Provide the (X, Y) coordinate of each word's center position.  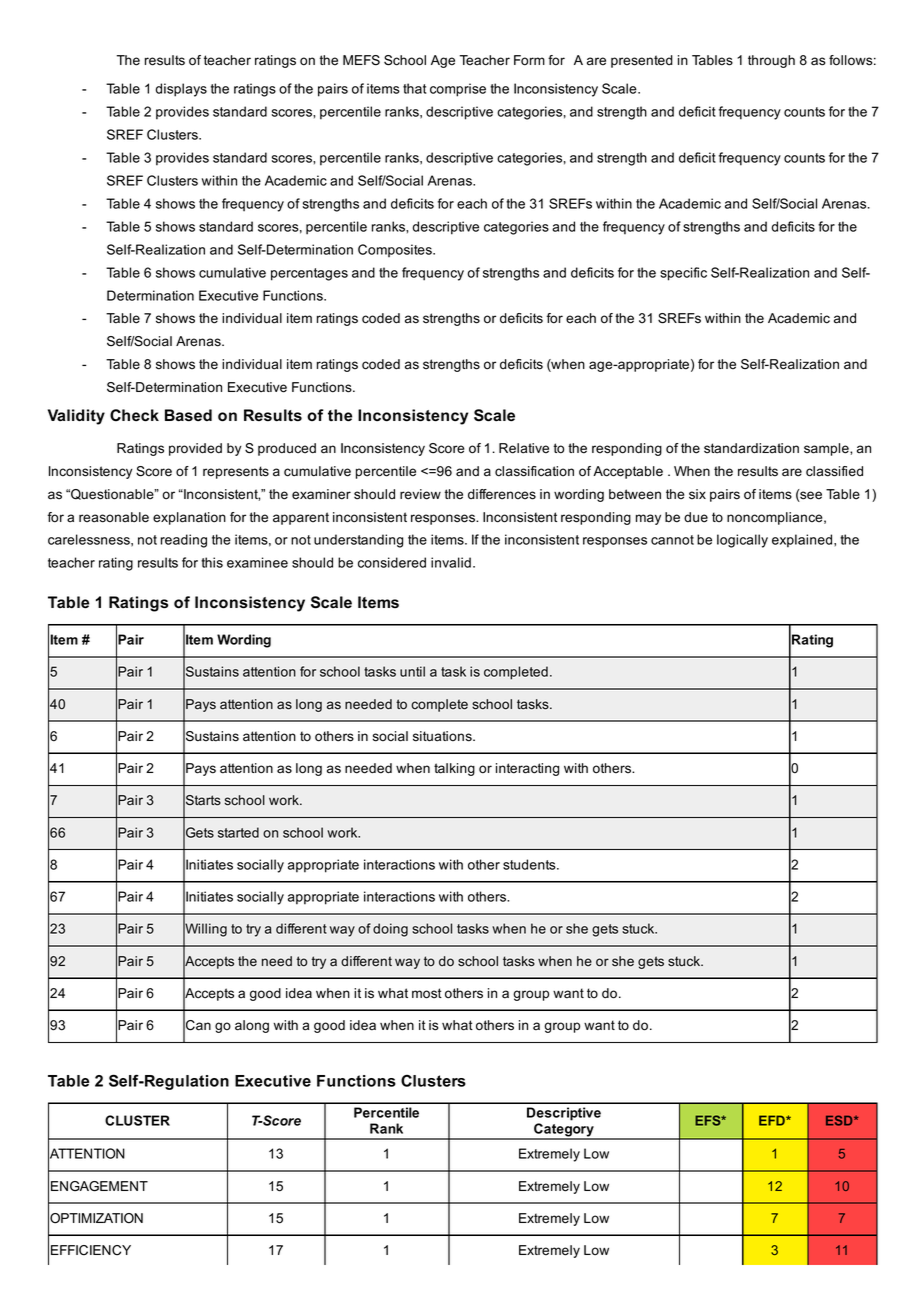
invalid (451, 562)
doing (390, 930)
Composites (396, 250)
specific (683, 274)
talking (454, 769)
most (427, 993)
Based (188, 415)
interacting (527, 769)
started (238, 832)
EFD (773, 1120)
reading (184, 541)
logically (742, 541)
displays (181, 90)
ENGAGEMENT (99, 1186)
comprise (458, 90)
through (771, 61)
